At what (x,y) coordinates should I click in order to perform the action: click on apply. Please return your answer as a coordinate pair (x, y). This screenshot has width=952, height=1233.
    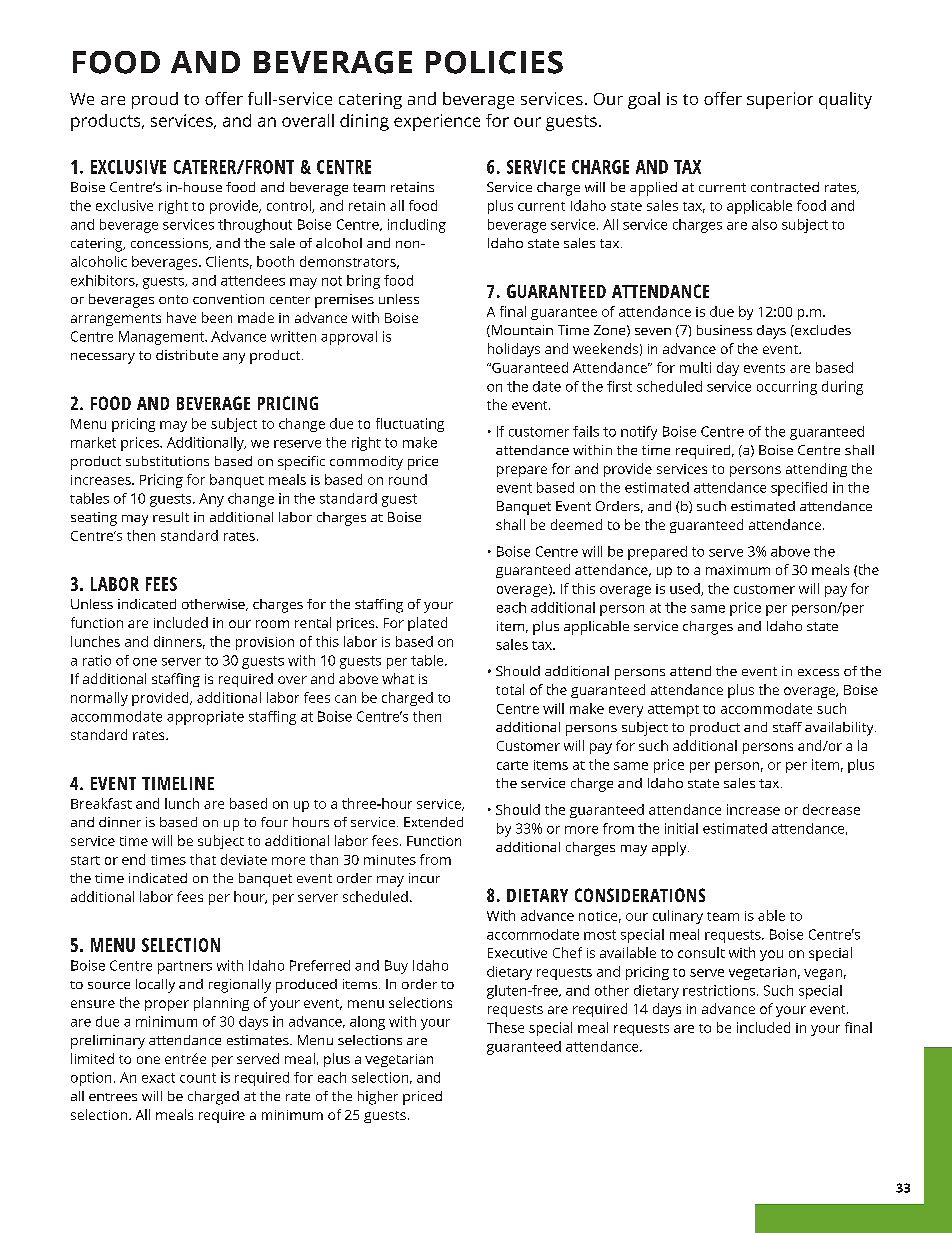
    Looking at the image, I should click on (670, 849).
